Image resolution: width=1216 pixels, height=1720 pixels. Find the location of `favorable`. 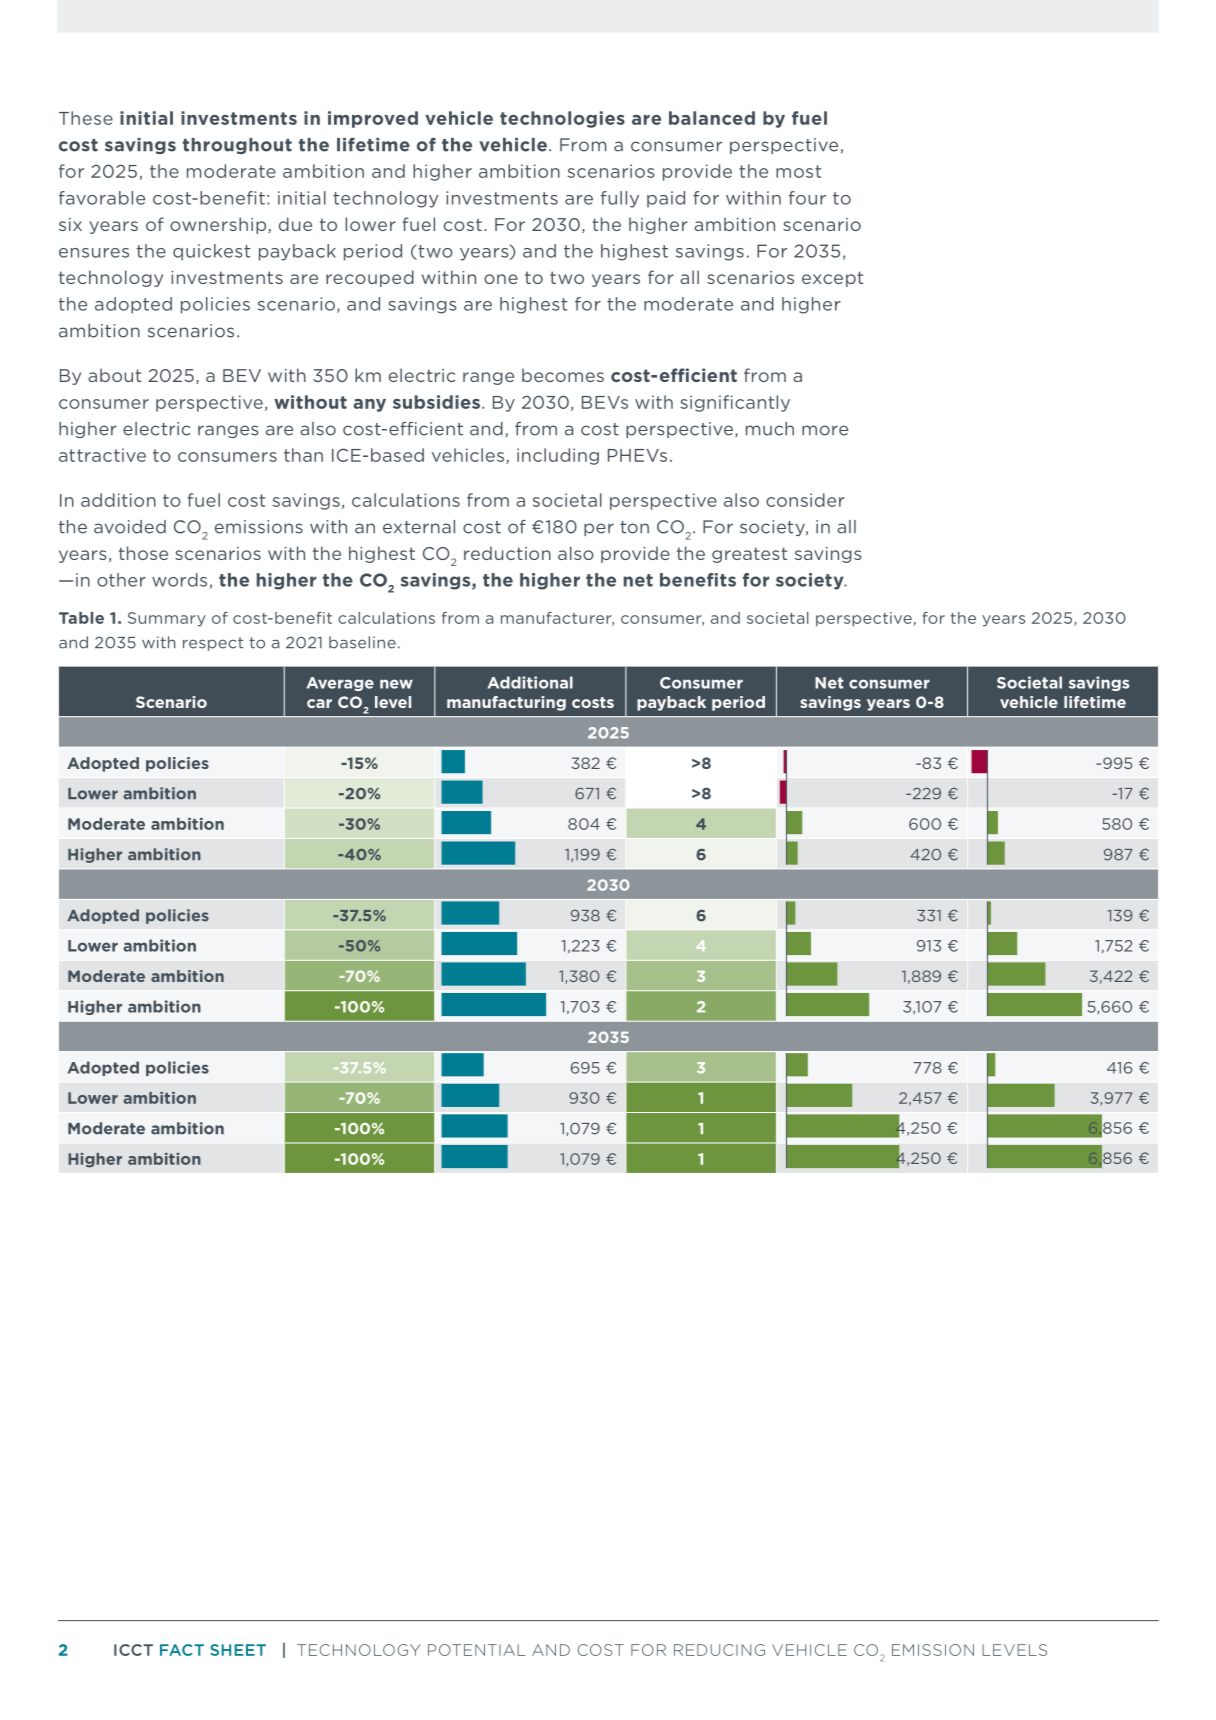

favorable is located at coordinates (102, 198).
